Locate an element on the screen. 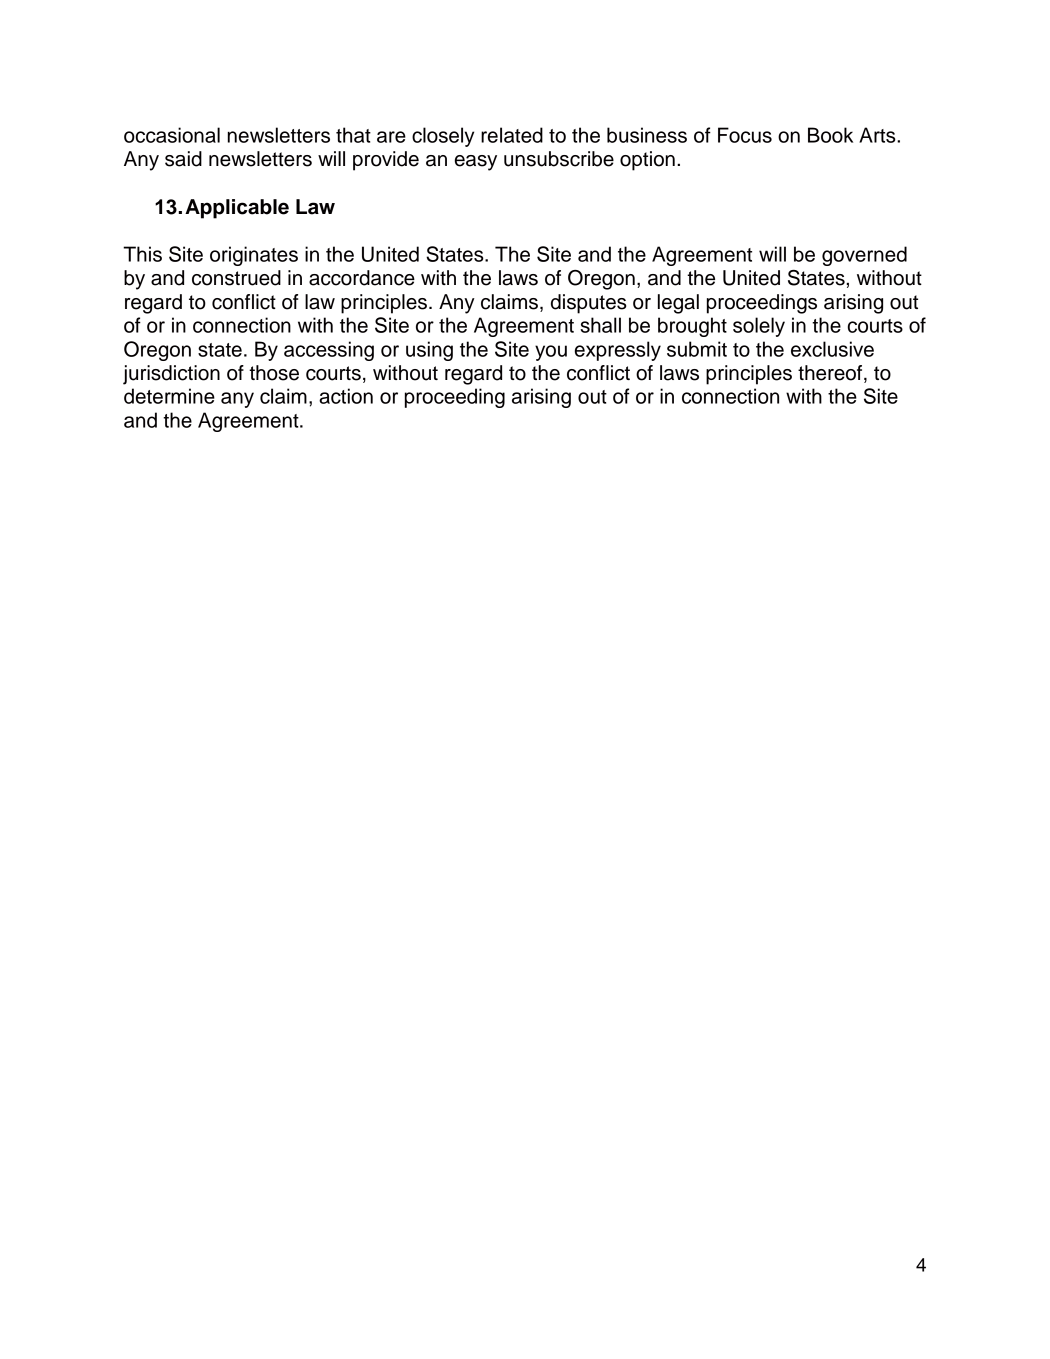 The width and height of the screenshot is (1050, 1359). determine is located at coordinates (169, 396).
